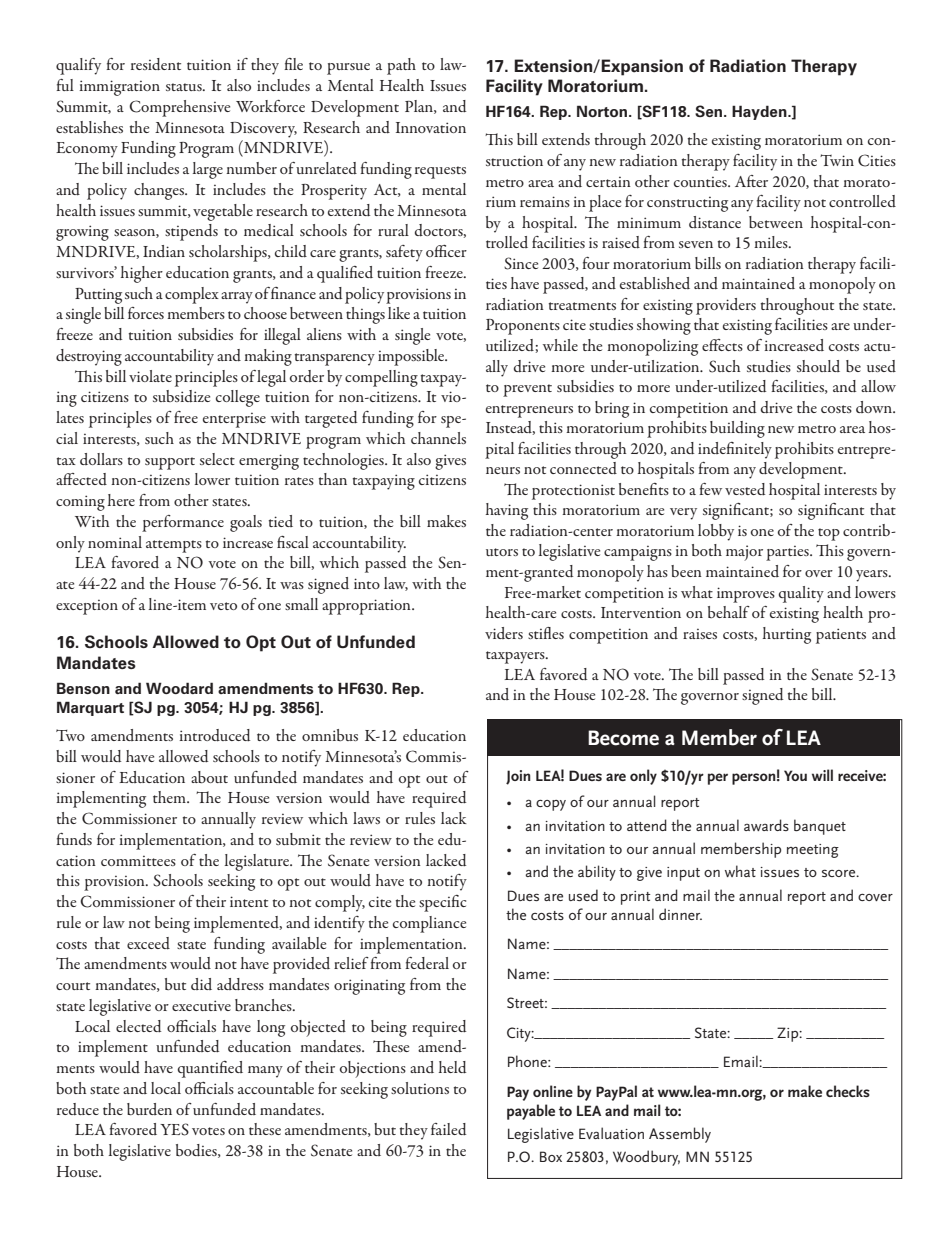 The image size is (952, 1233). What do you see at coordinates (174, 1129) in the screenshot?
I see `YES` at bounding box center [174, 1129].
